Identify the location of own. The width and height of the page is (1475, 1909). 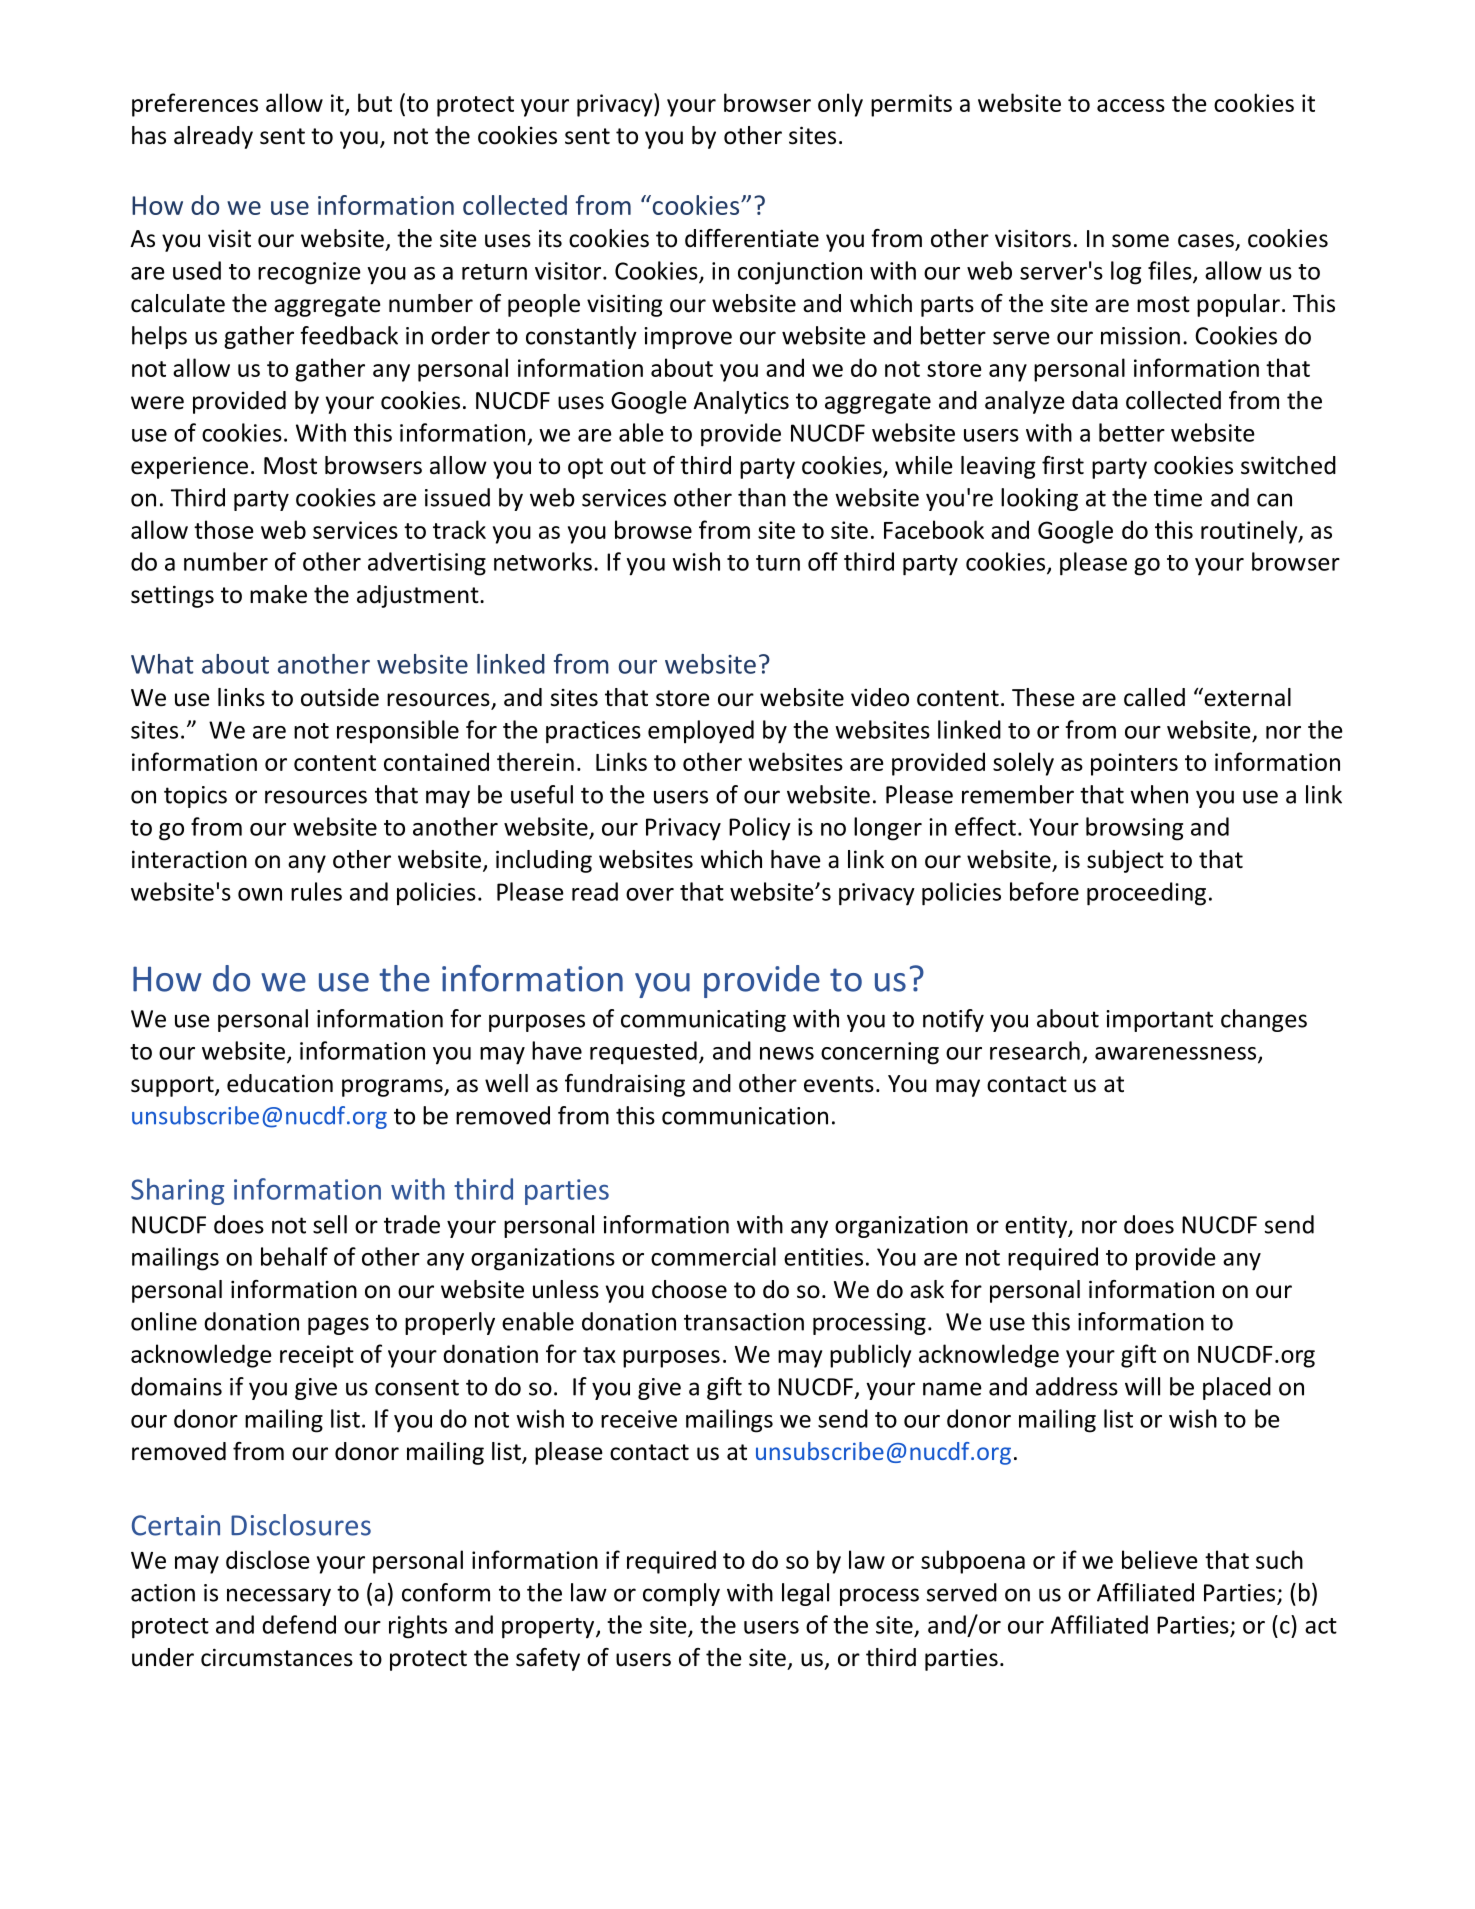
(260, 894).
